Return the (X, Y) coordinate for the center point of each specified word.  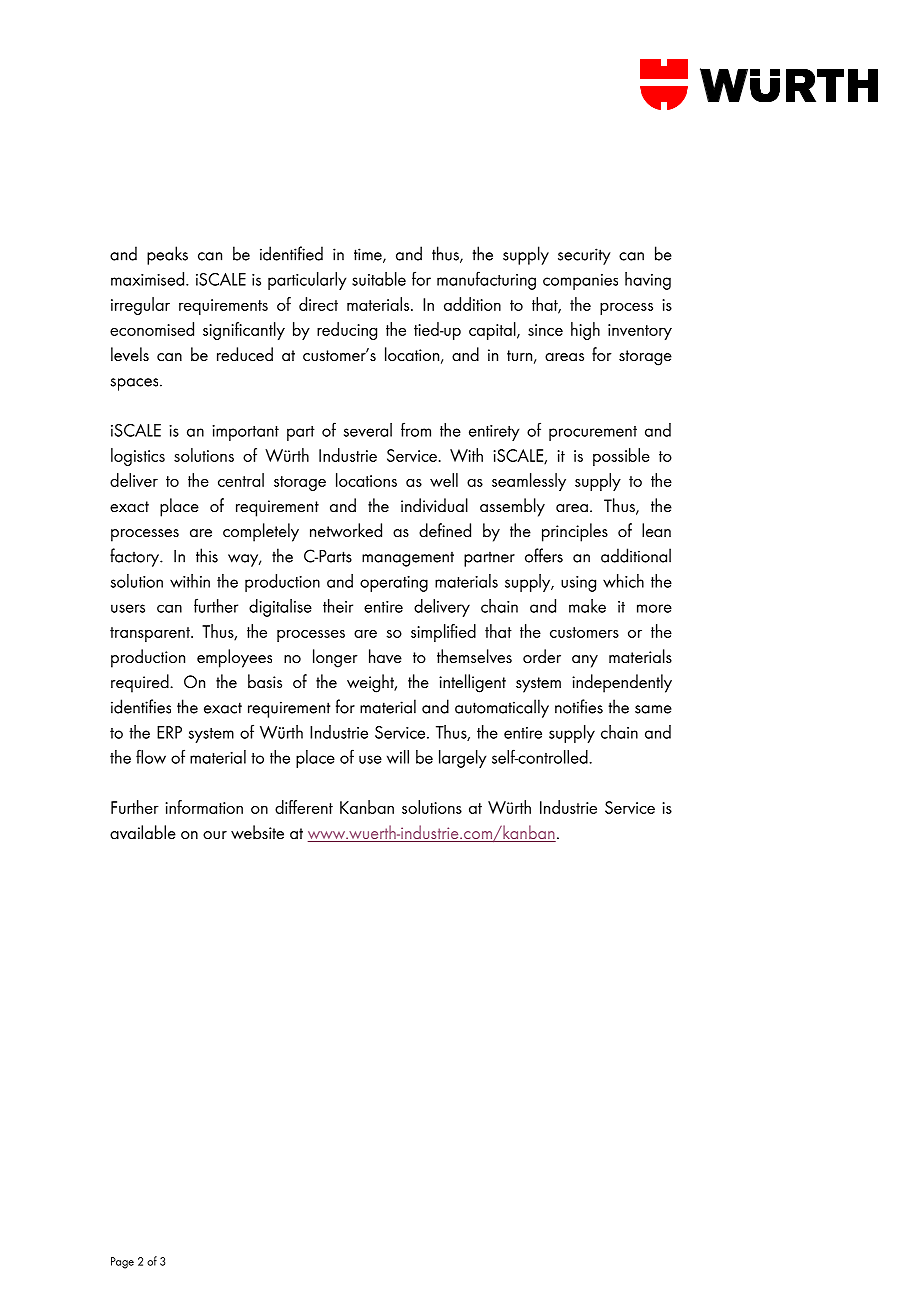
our (215, 835)
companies (580, 282)
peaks (167, 255)
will (398, 757)
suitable (379, 279)
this (207, 555)
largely (462, 759)
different (304, 807)
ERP (169, 732)
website (257, 832)
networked (346, 530)
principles (575, 532)
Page (122, 1263)
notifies (579, 706)
